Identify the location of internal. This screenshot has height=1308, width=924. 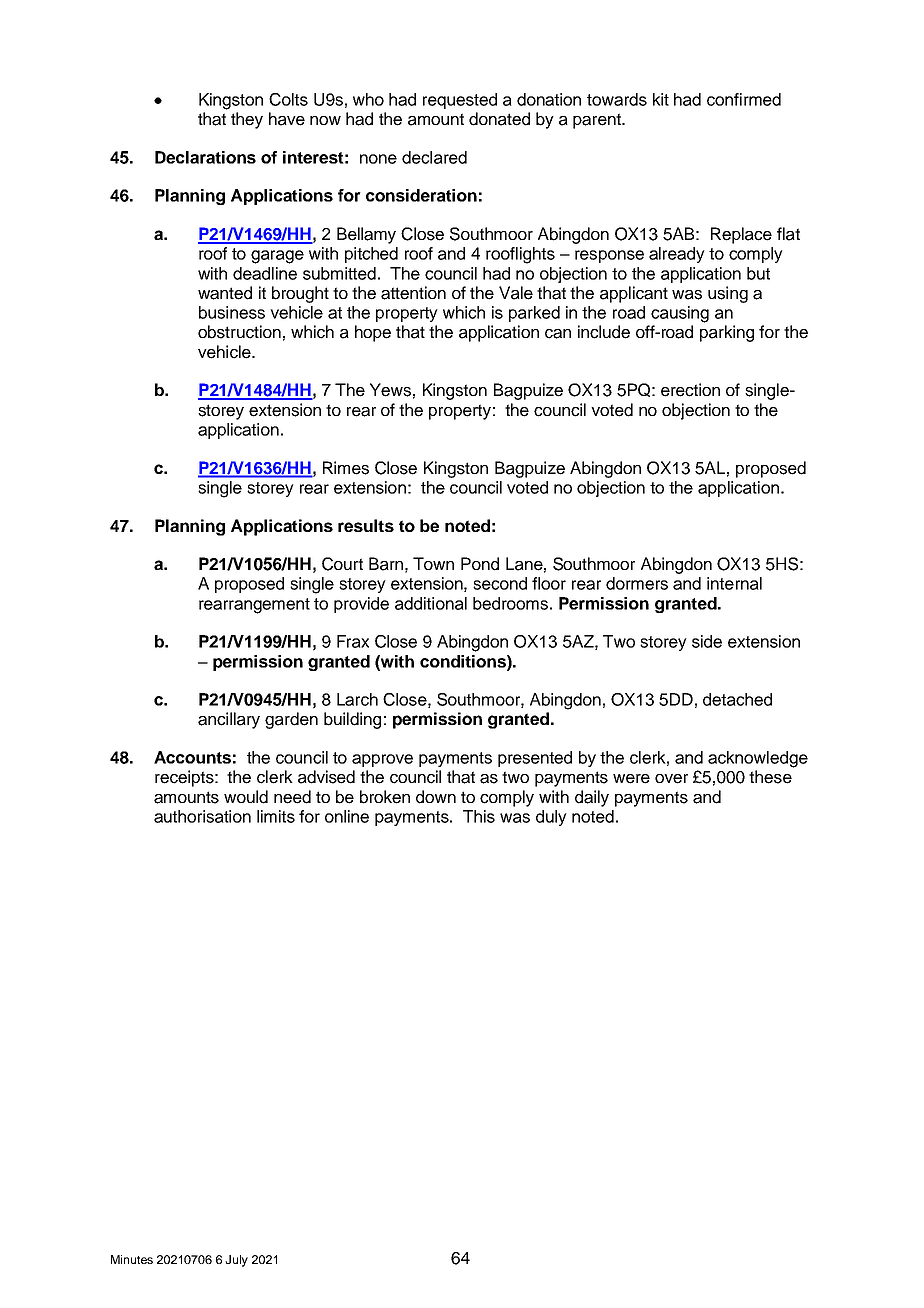
(734, 583).
